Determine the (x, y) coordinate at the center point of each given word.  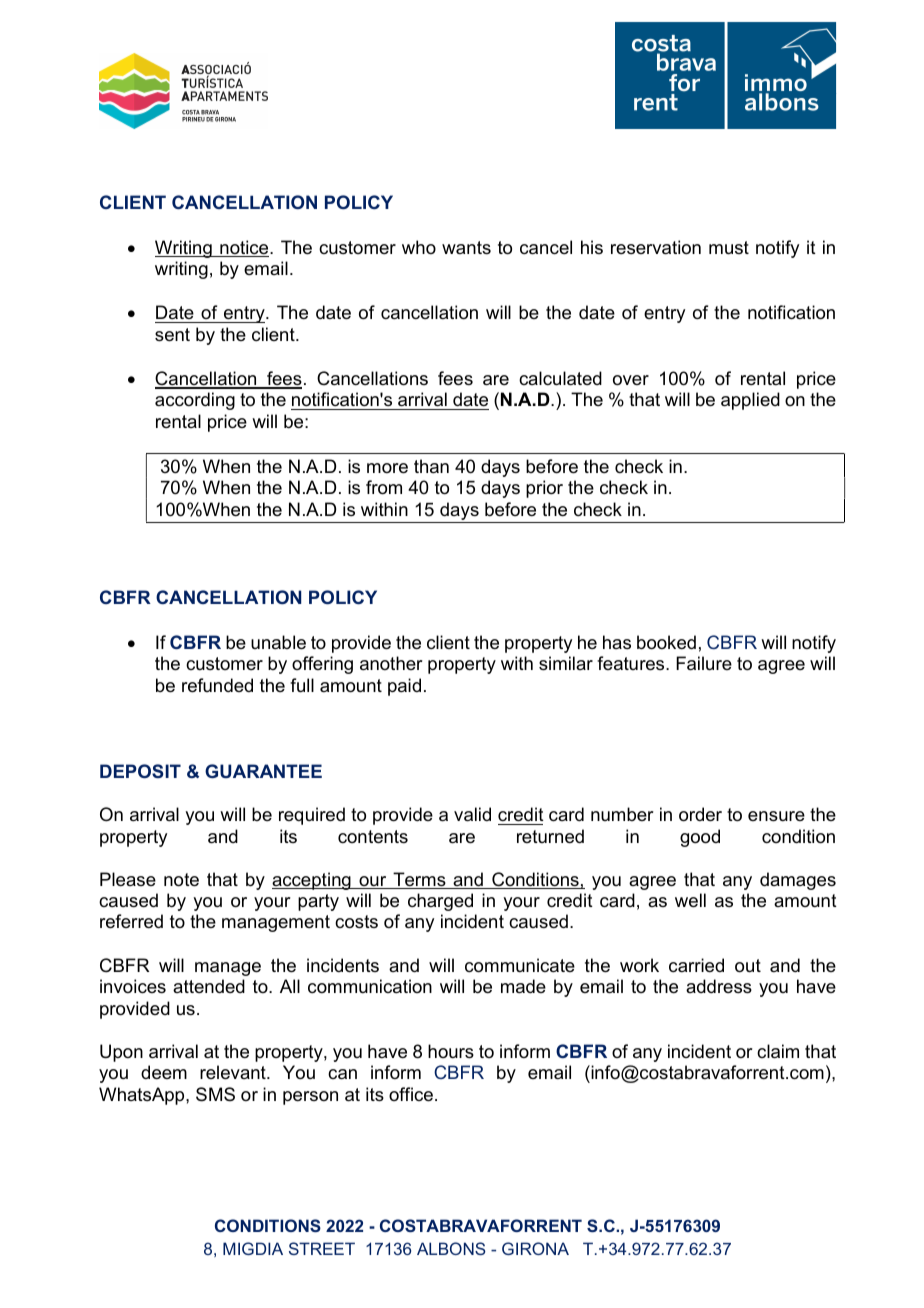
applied (750, 401)
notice (244, 248)
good (700, 838)
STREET (322, 1248)
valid (472, 814)
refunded (217, 685)
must (729, 248)
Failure (704, 663)
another (391, 663)
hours (451, 1051)
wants (466, 247)
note (181, 880)
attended (209, 986)
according (195, 401)
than (431, 466)
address (719, 986)
